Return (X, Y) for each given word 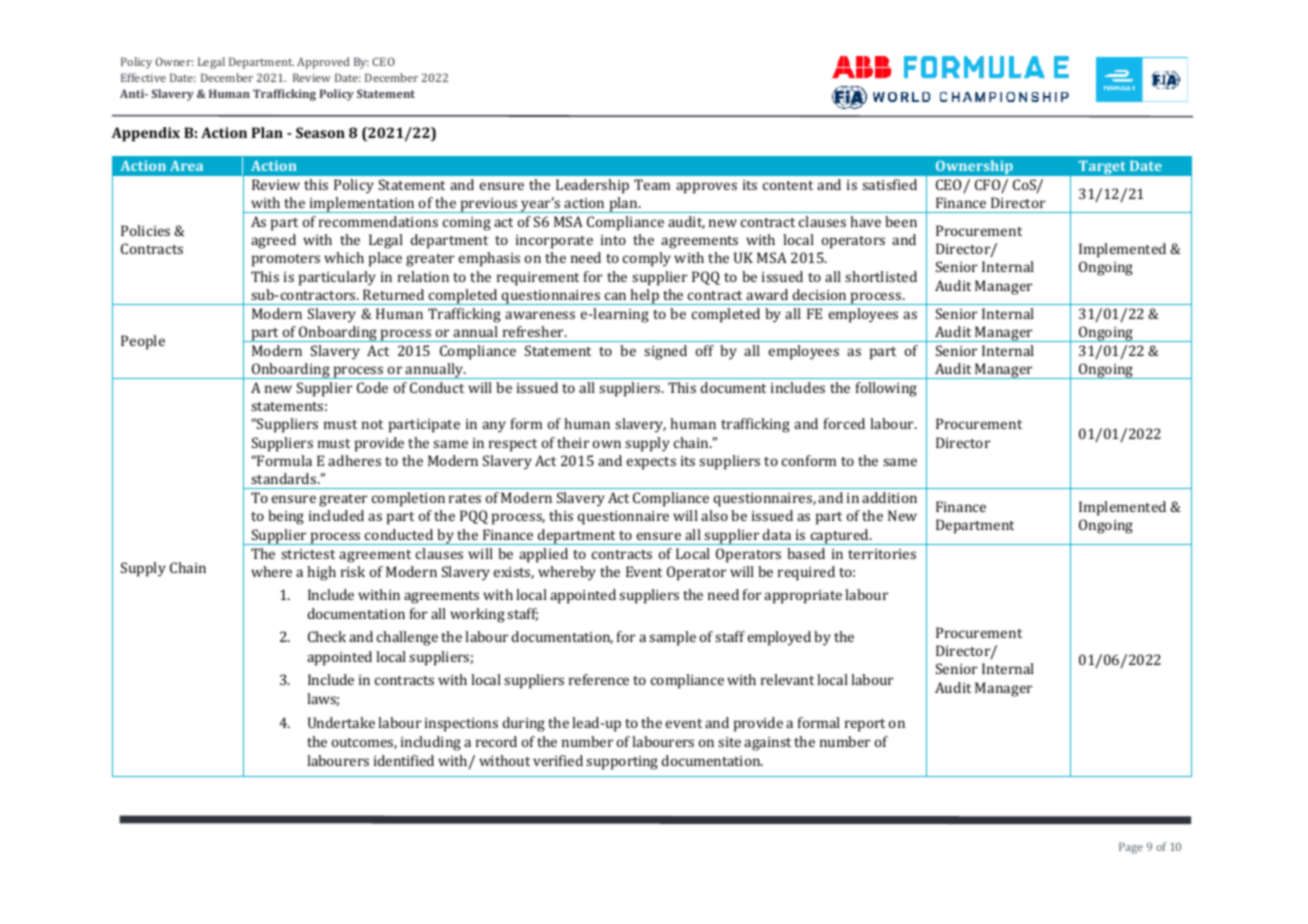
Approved (323, 63)
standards (285, 478)
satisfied (889, 184)
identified (404, 760)
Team (652, 184)
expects (651, 463)
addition (889, 497)
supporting (622, 763)
